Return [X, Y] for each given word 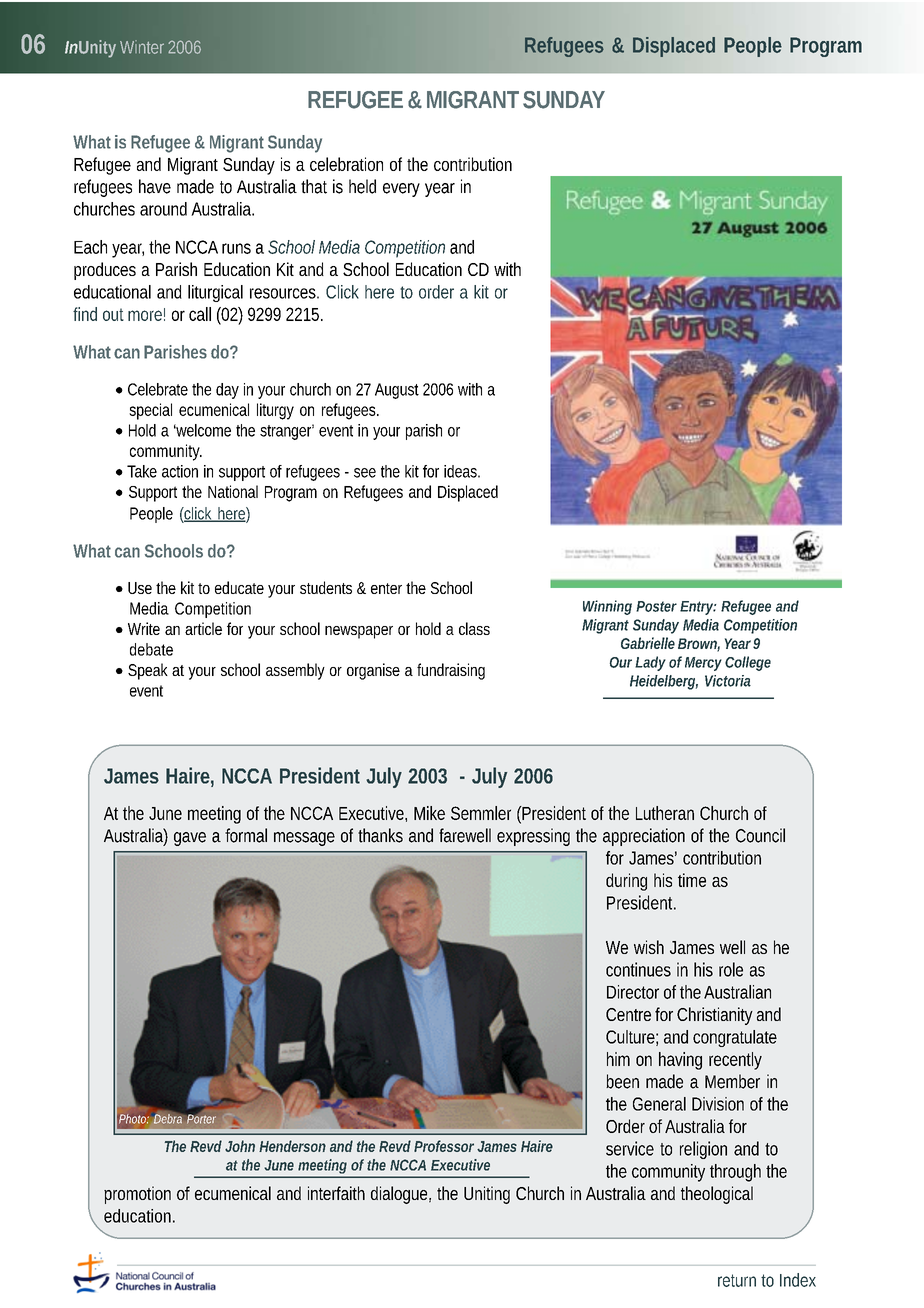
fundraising [451, 671]
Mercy [703, 664]
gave [190, 839]
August [397, 391]
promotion [137, 1195]
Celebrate [158, 389]
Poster [656, 606]
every [401, 190]
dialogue [401, 1195]
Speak [148, 671]
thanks [380, 835]
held [362, 186]
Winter [142, 47]
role [731, 969]
